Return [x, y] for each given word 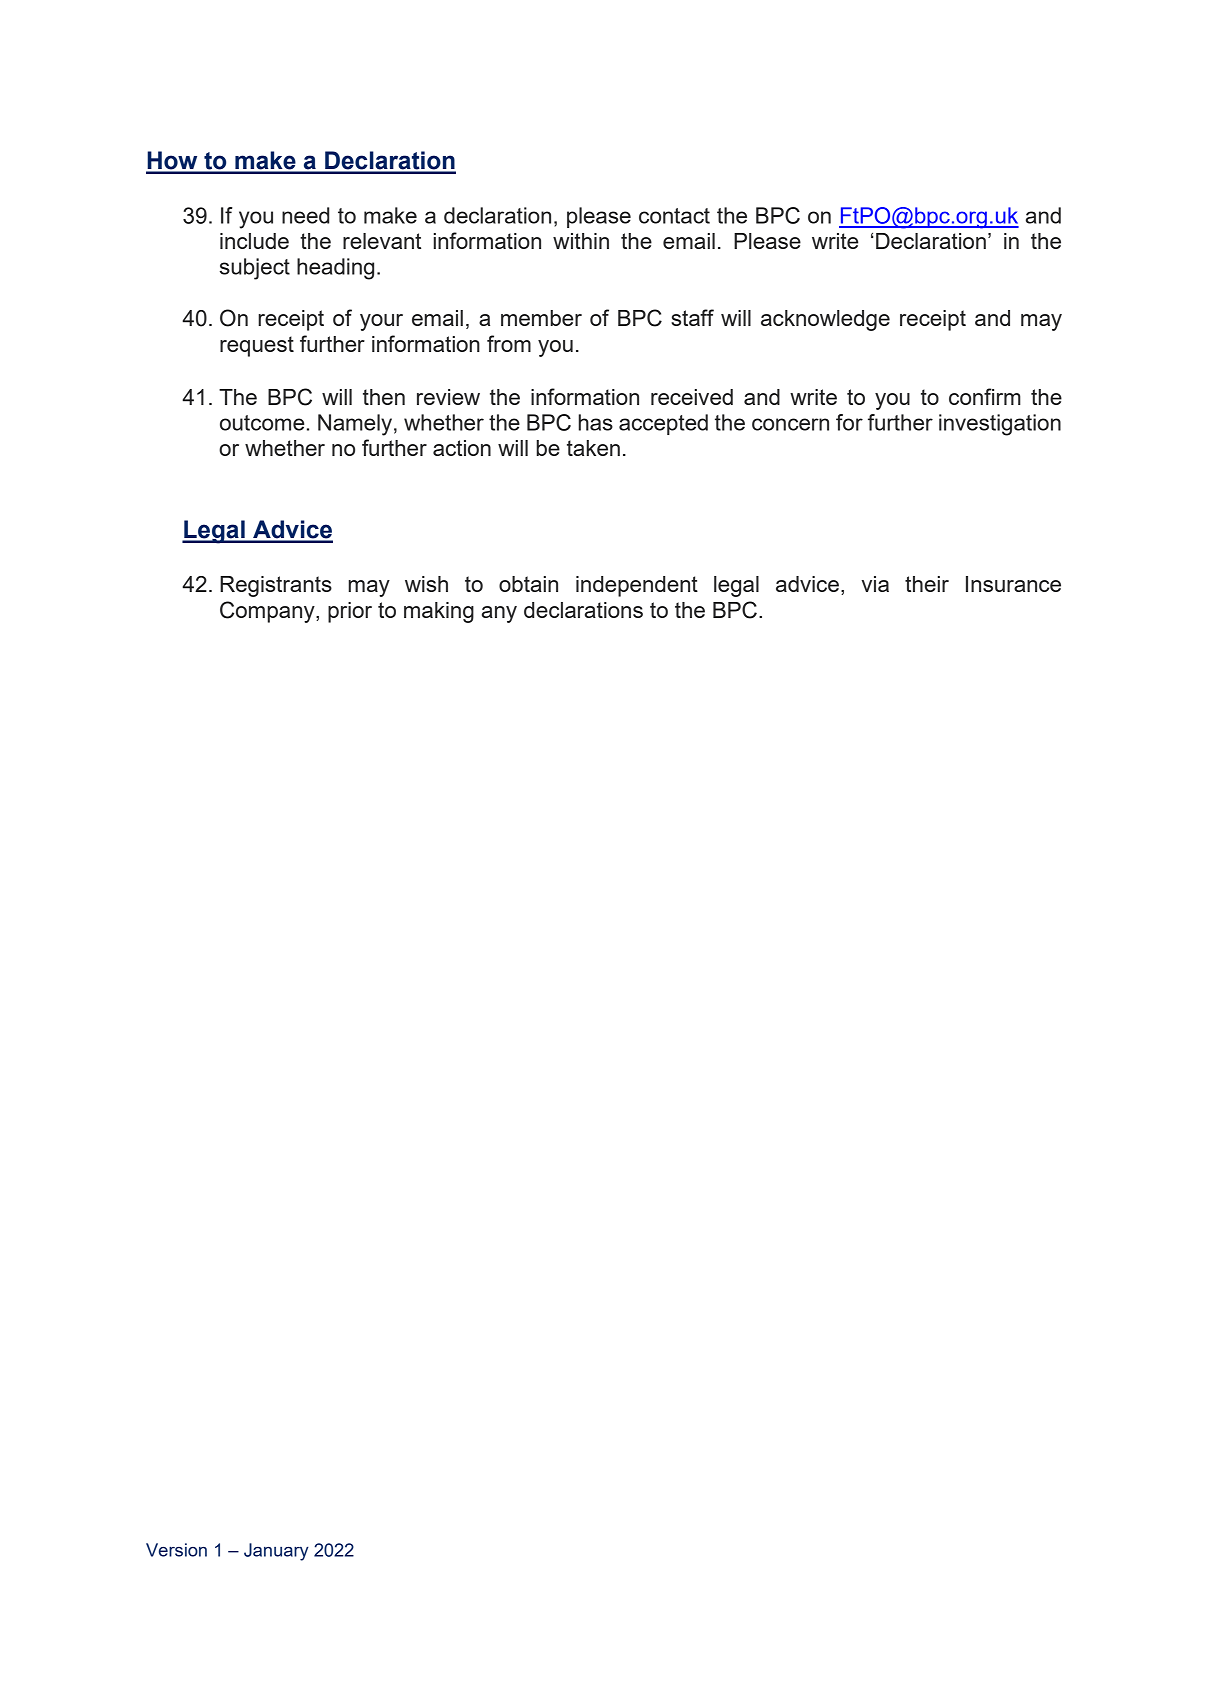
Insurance [1013, 584]
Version [176, 1550]
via [875, 584]
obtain [528, 584]
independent [637, 586]
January [276, 1552]
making [439, 612]
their [927, 584]
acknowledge [825, 320]
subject [255, 269]
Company [268, 612]
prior [350, 612]
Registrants [276, 586]
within [581, 241]
